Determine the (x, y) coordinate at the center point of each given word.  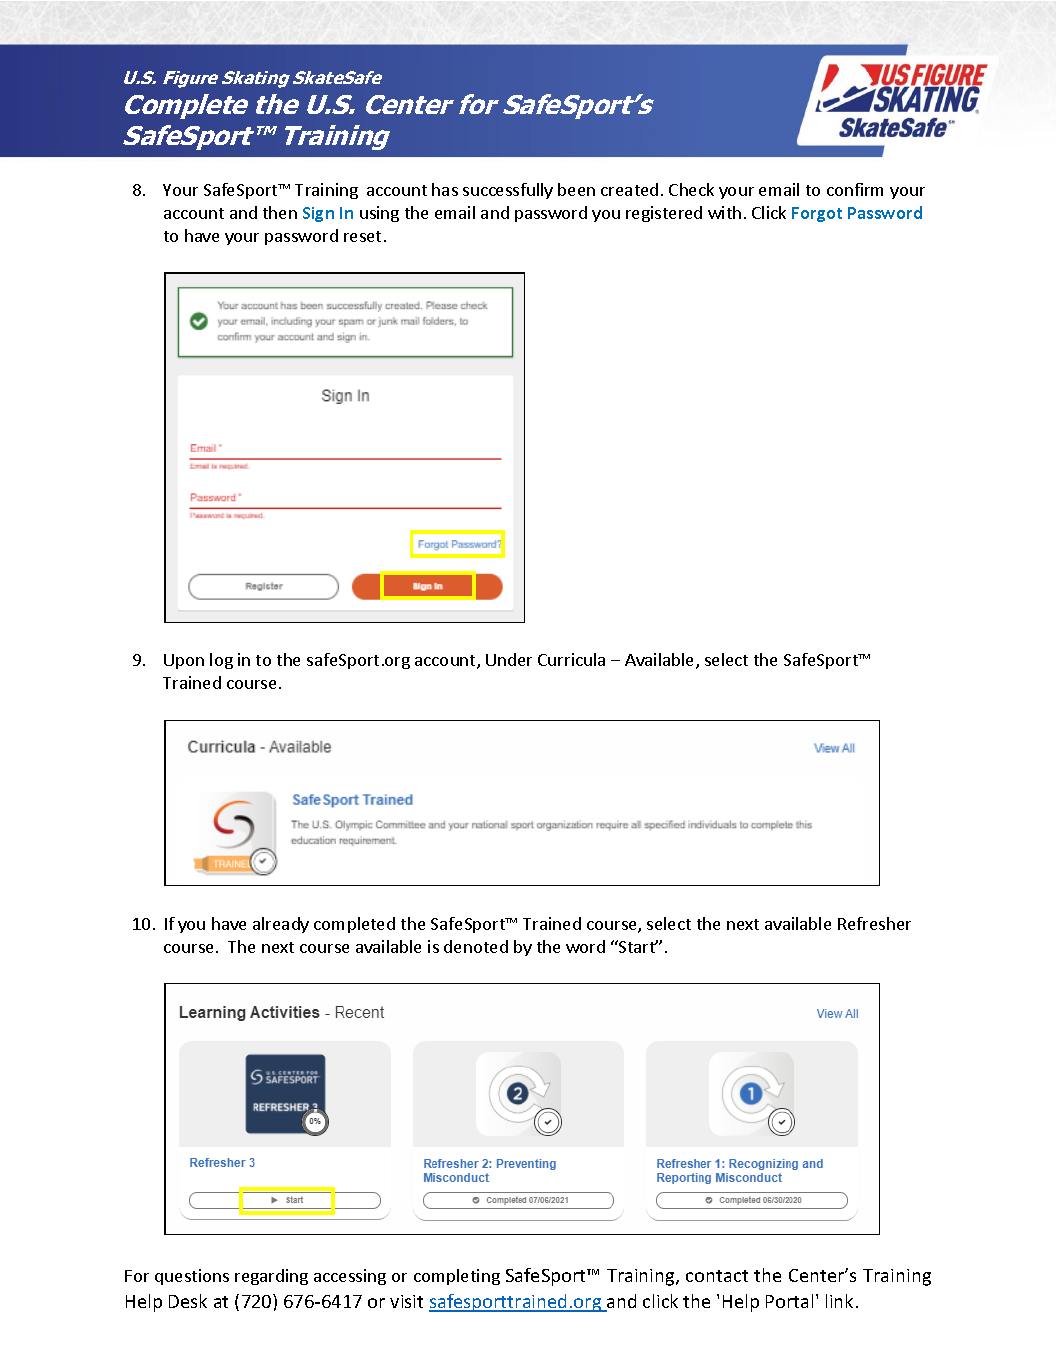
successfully (508, 191)
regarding (271, 1277)
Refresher (874, 923)
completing (457, 1277)
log (221, 661)
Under (509, 659)
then (280, 212)
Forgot (817, 214)
